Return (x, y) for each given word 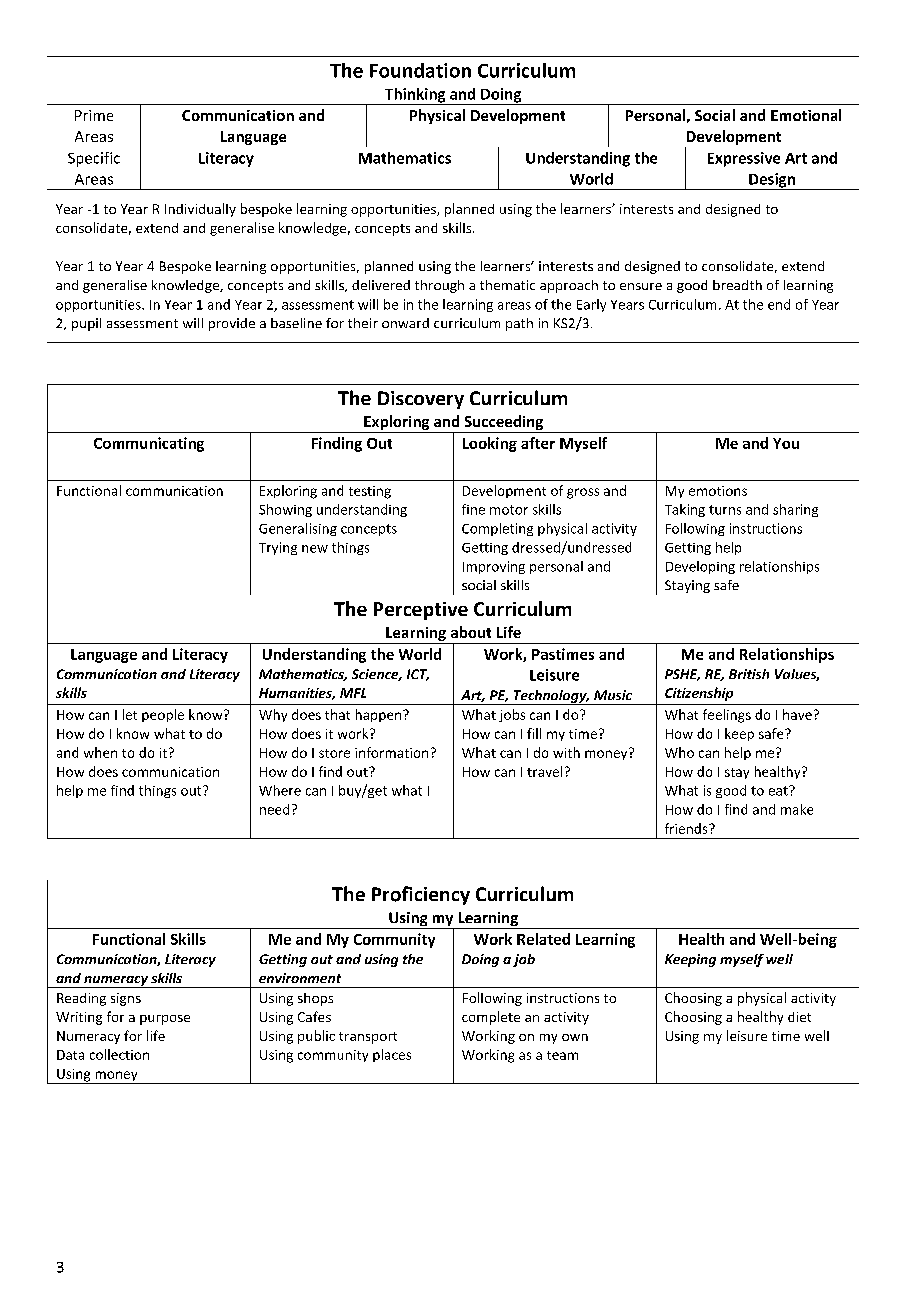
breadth (737, 285)
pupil (86, 324)
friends (687, 828)
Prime (94, 115)
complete (491, 1018)
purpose (165, 1020)
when (100, 752)
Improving (494, 567)
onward (405, 323)
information (391, 752)
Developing (700, 567)
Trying (278, 548)
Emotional (806, 115)
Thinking (415, 96)
